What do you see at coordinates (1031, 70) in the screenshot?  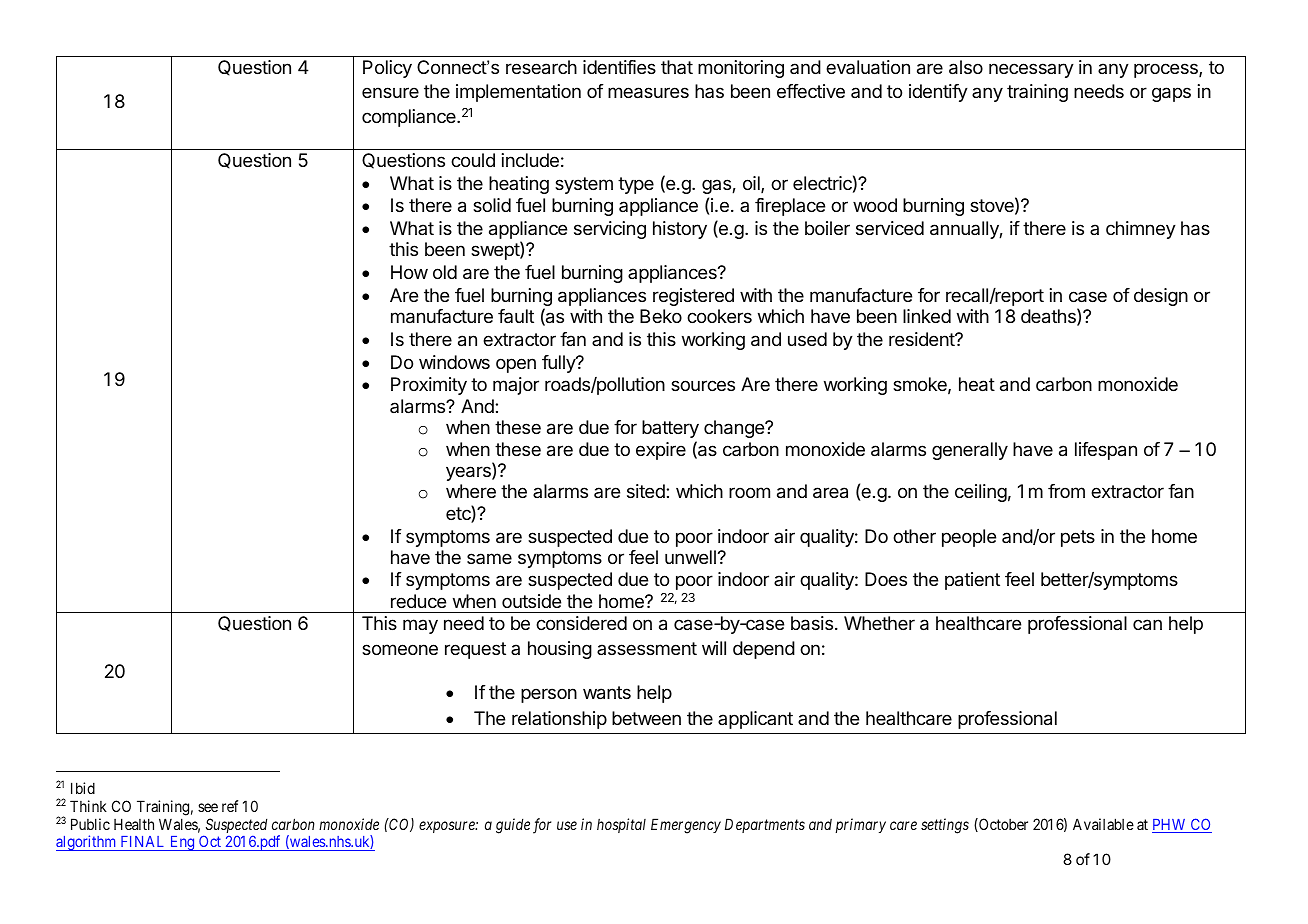 I see `necessary` at bounding box center [1031, 70].
